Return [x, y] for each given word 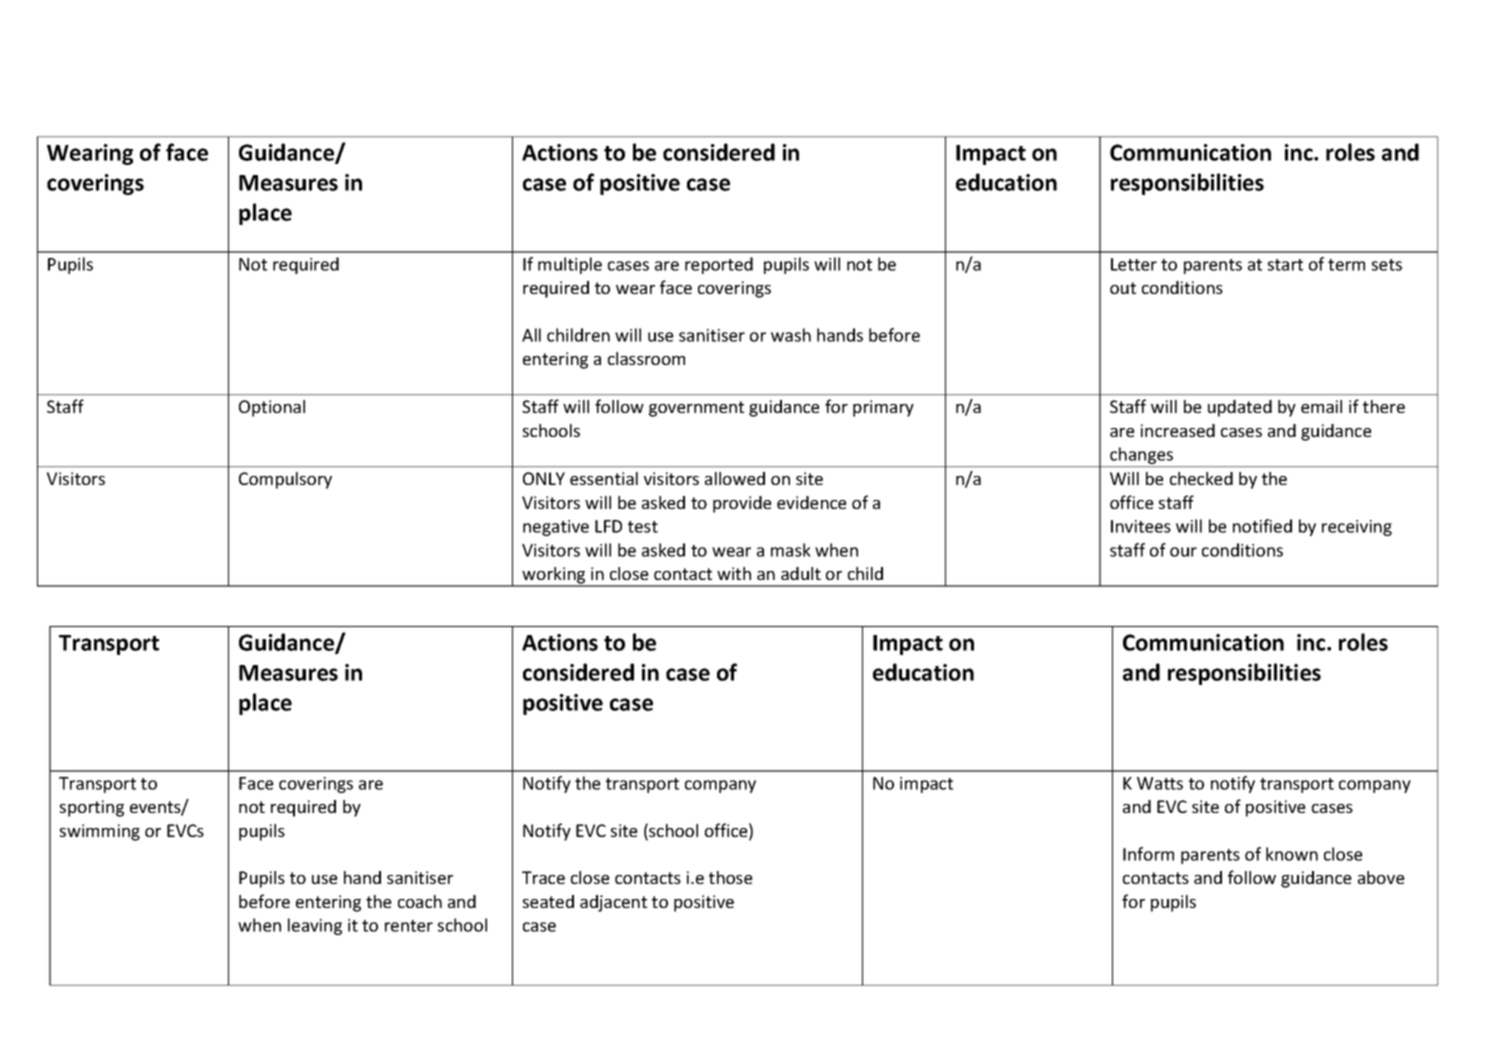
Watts [1160, 783]
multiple [570, 265]
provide [742, 504]
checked [1201, 478]
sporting [92, 808]
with [734, 573]
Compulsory [285, 480]
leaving [315, 926]
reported [719, 265]
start [1285, 265]
